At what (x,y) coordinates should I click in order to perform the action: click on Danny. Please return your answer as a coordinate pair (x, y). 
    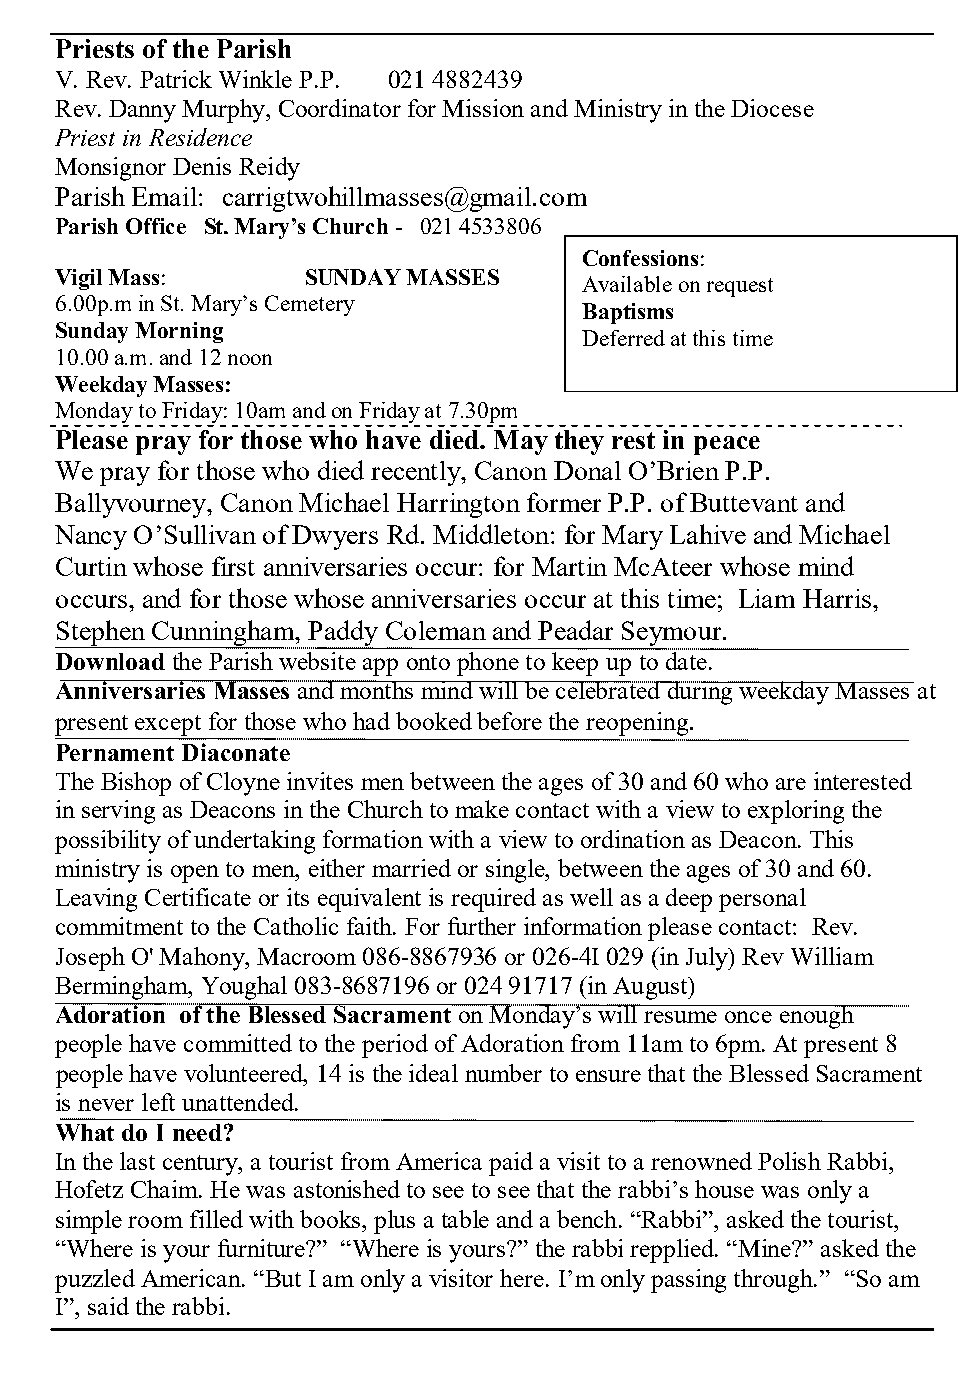
    Looking at the image, I should click on (142, 111).
